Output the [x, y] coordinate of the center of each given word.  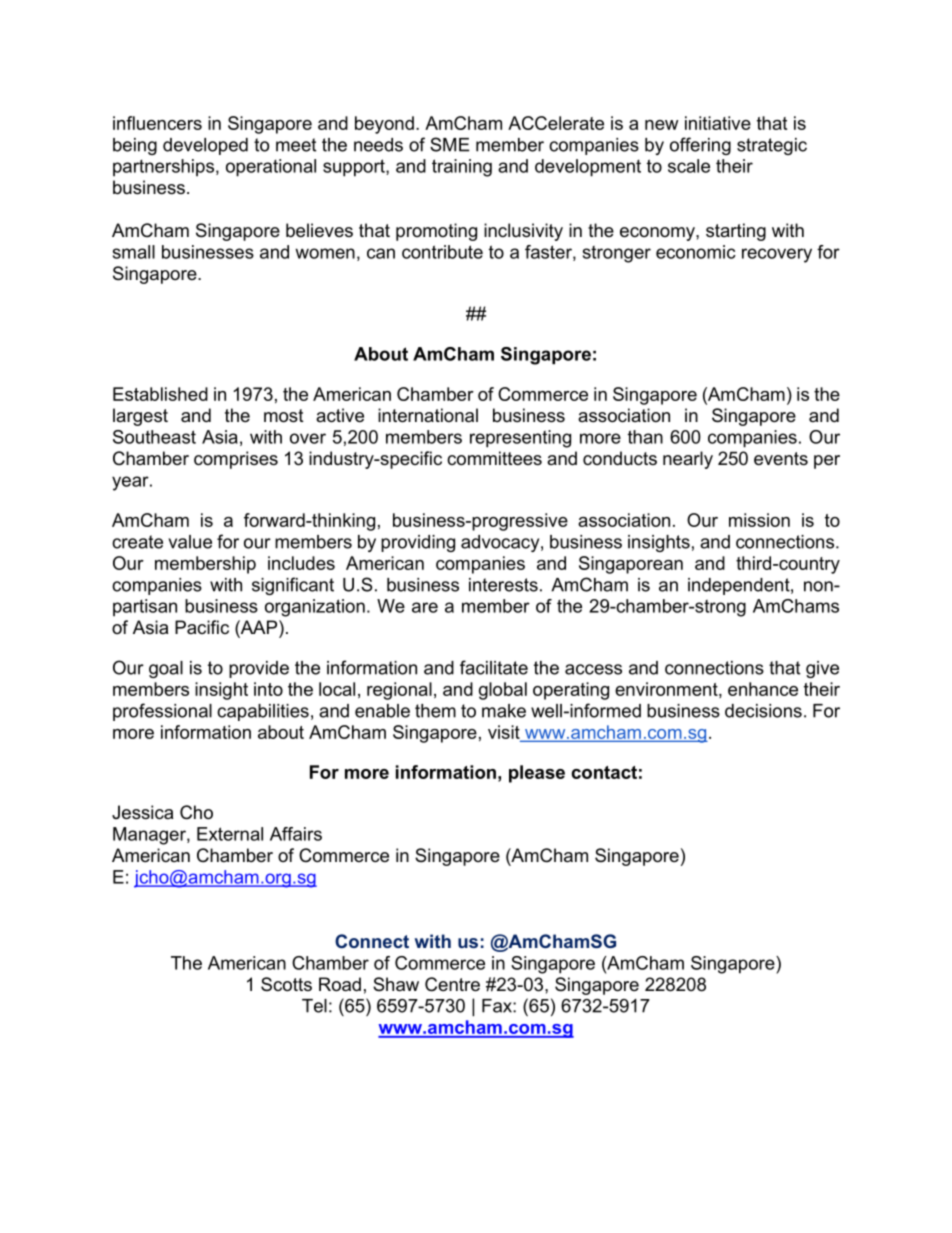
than [645, 437]
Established [160, 394]
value [190, 542]
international [428, 415]
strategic [772, 146]
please [537, 774]
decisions [763, 711]
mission [759, 520]
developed [205, 146]
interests [503, 585]
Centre [452, 984]
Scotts [286, 984]
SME [450, 144]
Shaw [396, 984]
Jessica [142, 812]
